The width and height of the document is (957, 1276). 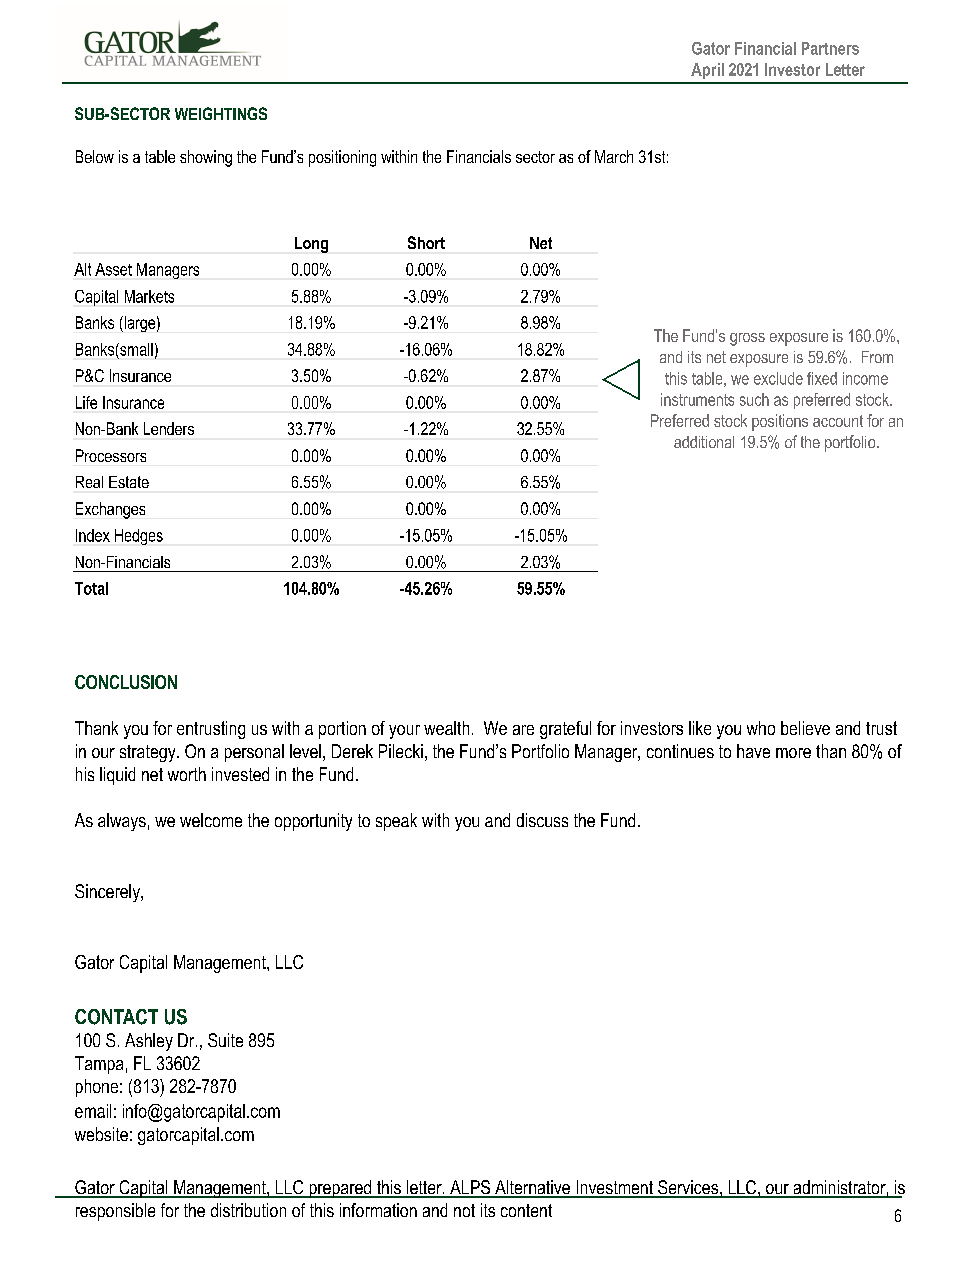 I want to click on March, so click(x=614, y=156).
